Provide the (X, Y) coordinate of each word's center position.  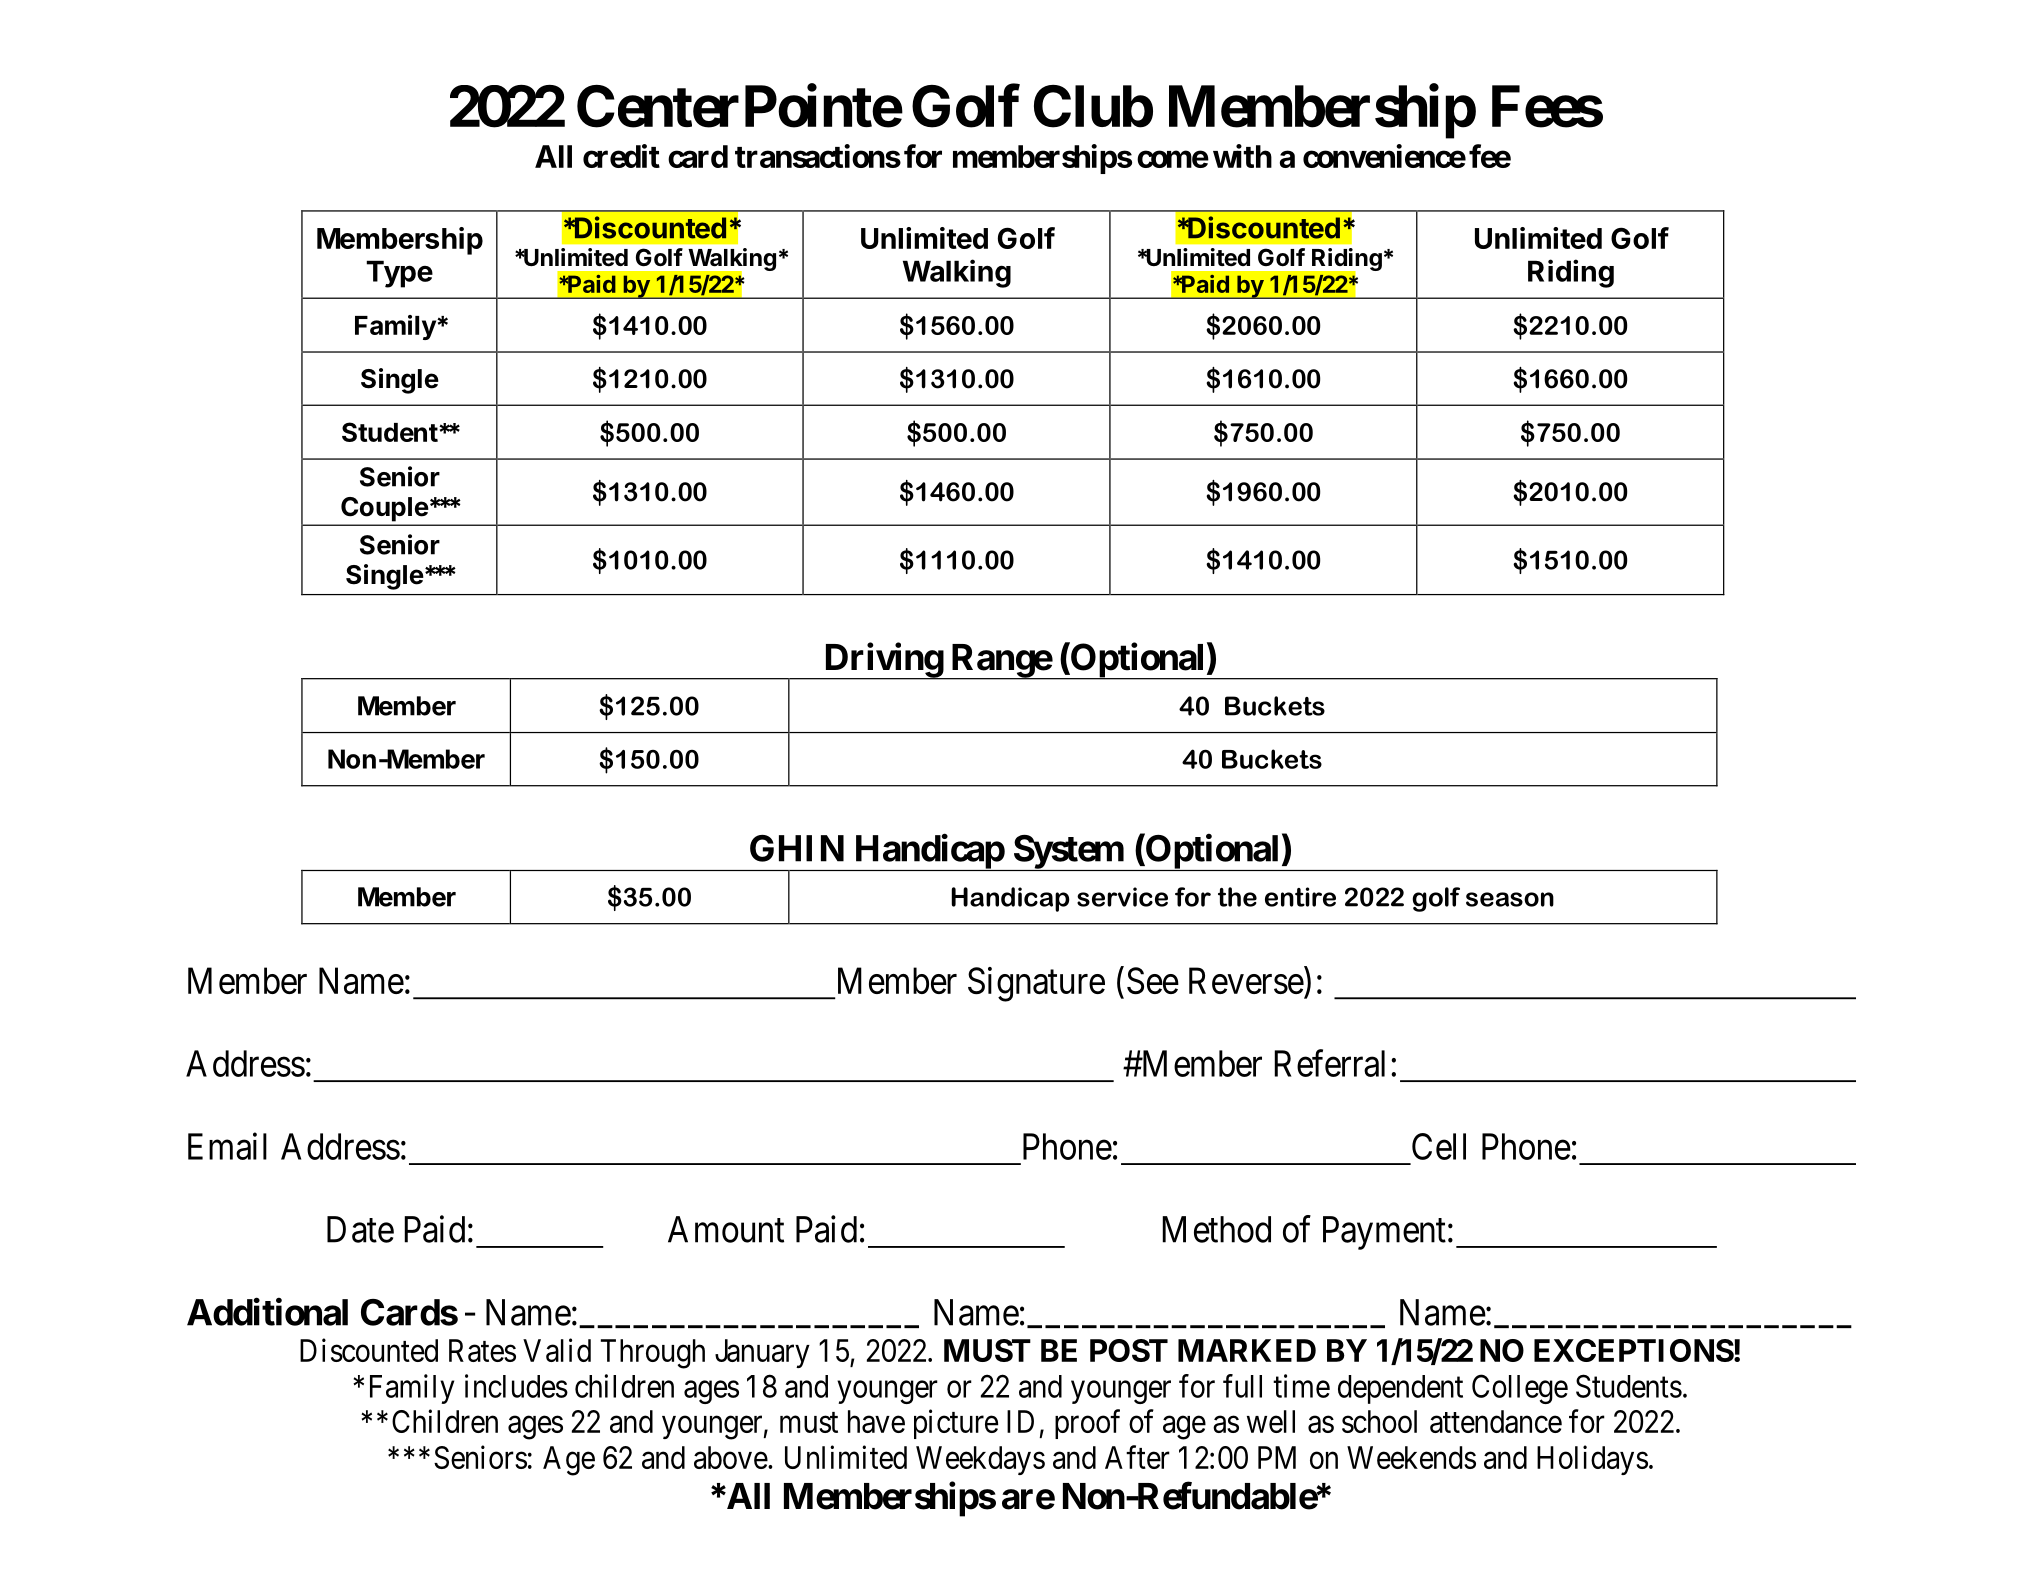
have (876, 1421)
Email (227, 1146)
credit (621, 156)
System (1068, 853)
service (1122, 897)
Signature (1036, 984)
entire (1300, 897)
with (1242, 156)
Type (399, 274)
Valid (557, 1350)
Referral (1329, 1063)
